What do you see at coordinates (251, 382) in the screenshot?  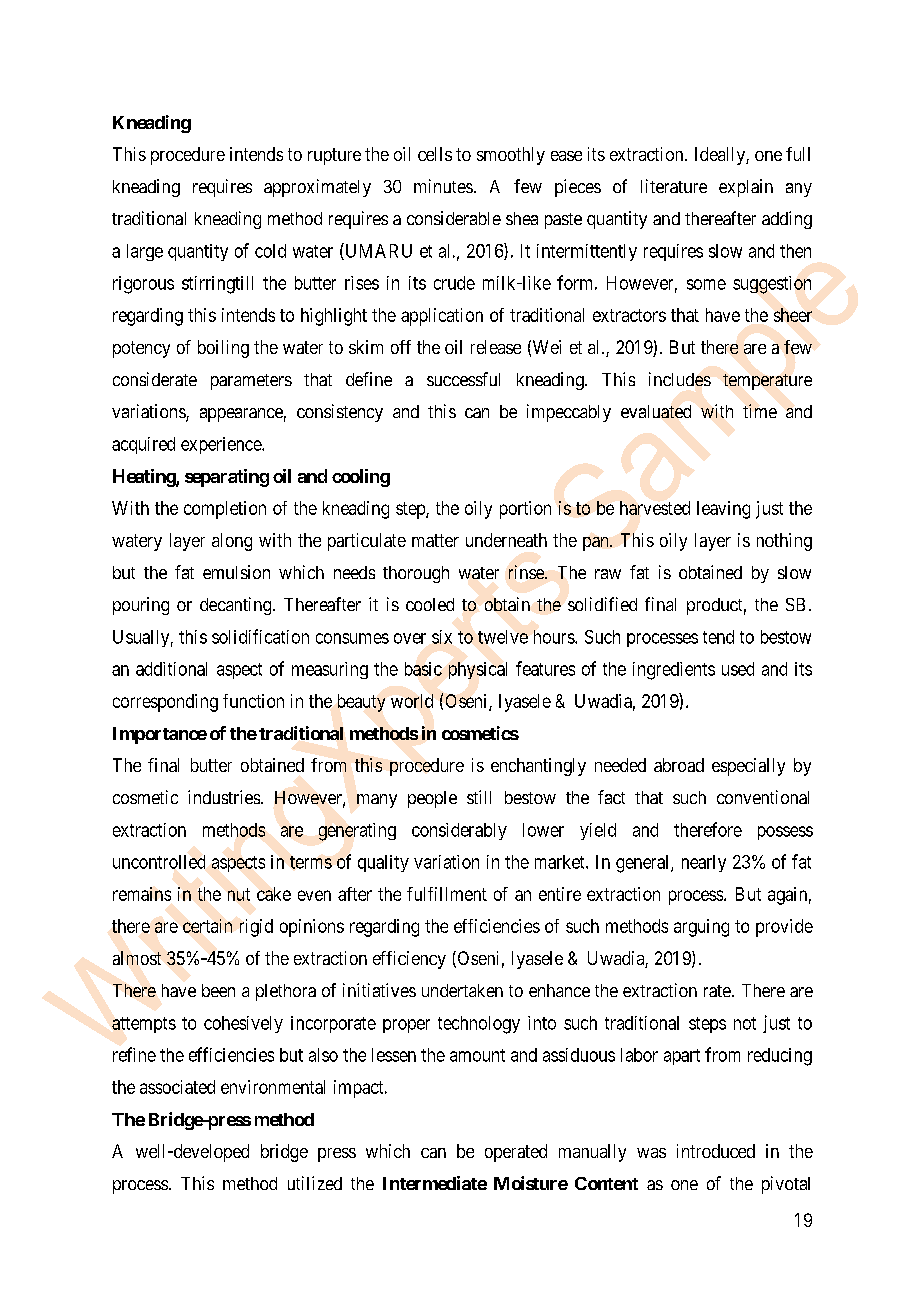 I see `parameters` at bounding box center [251, 382].
